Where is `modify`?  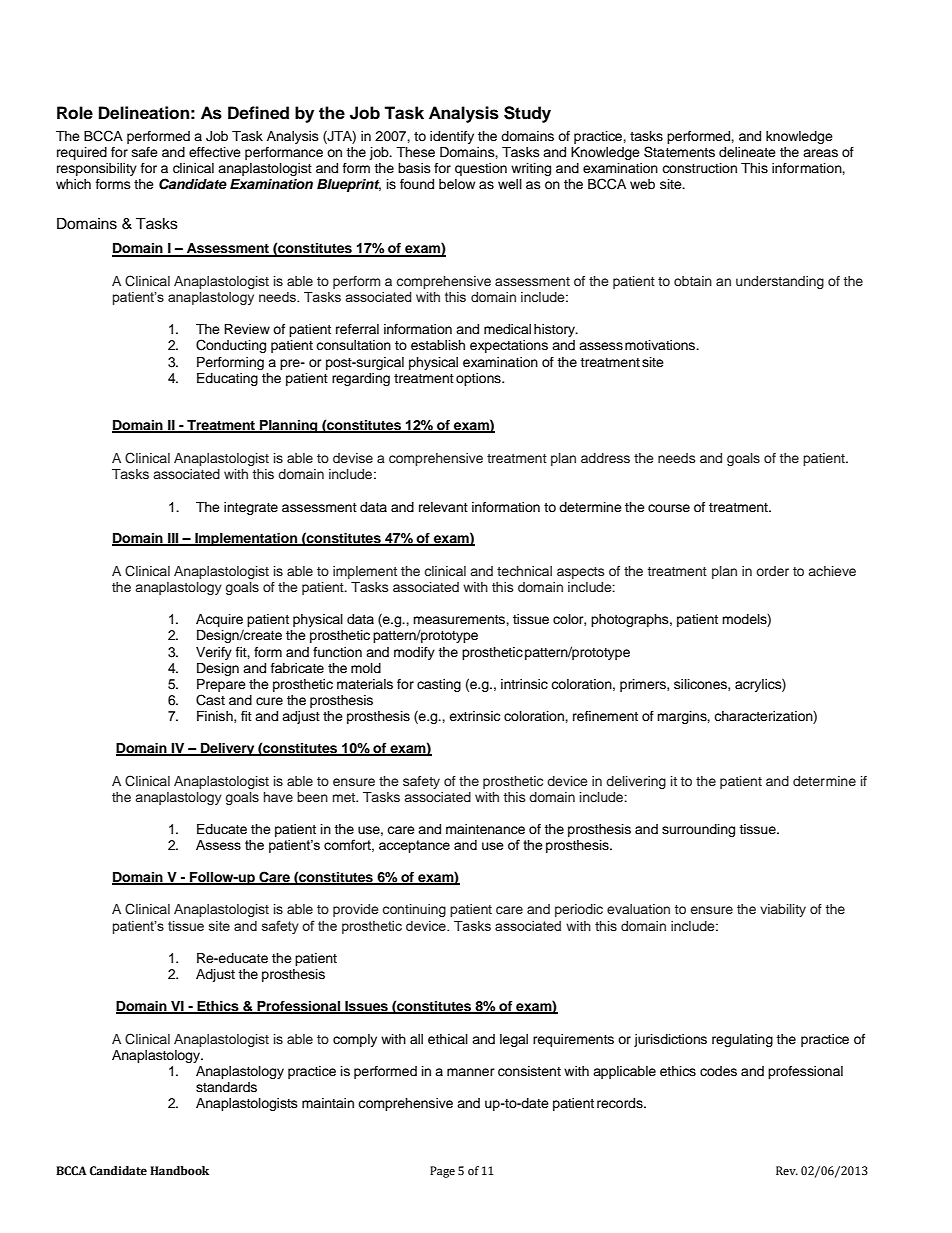 modify is located at coordinates (414, 653).
